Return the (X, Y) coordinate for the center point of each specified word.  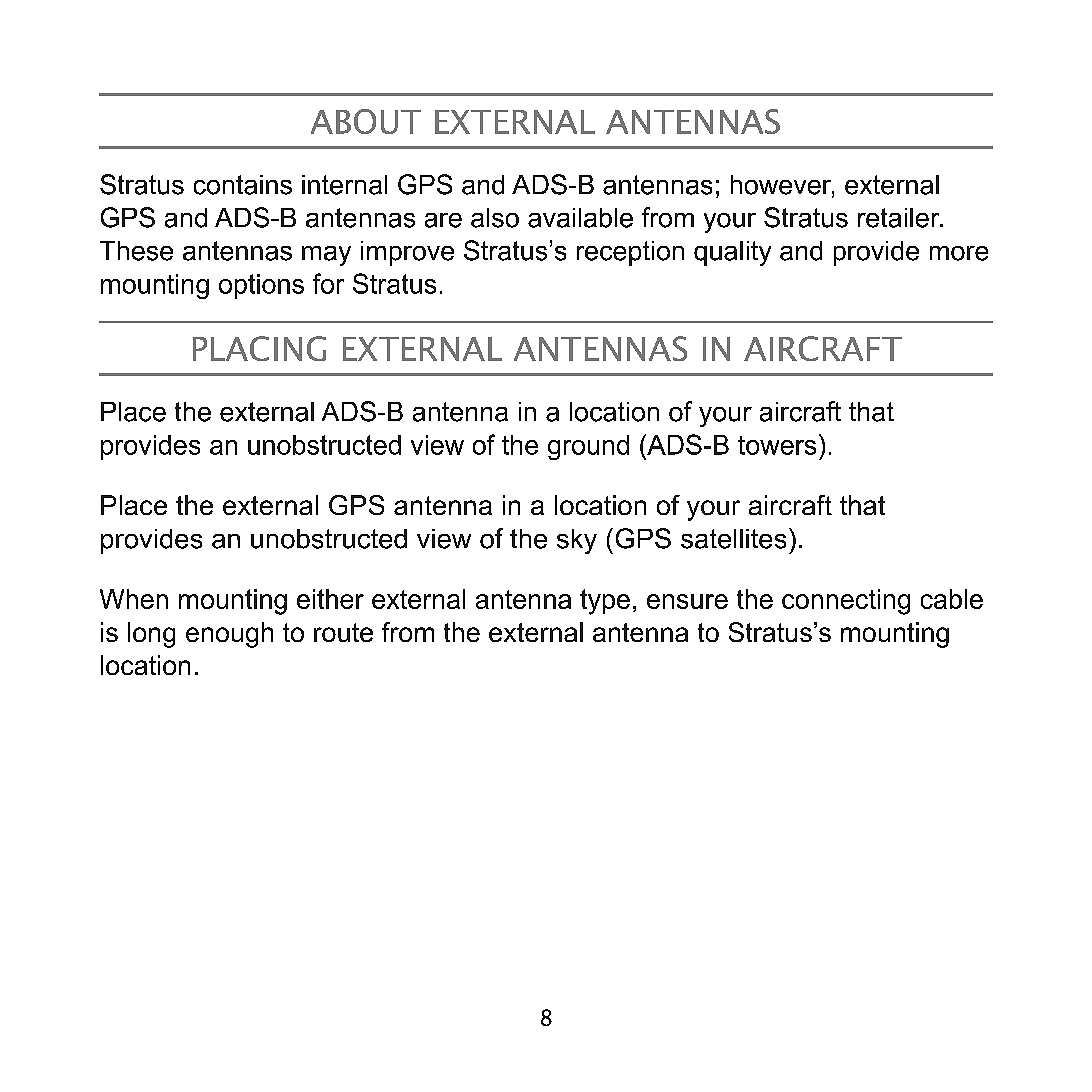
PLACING (259, 348)
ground (588, 447)
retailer (900, 218)
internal (344, 185)
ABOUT (366, 121)
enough (229, 635)
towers (777, 445)
